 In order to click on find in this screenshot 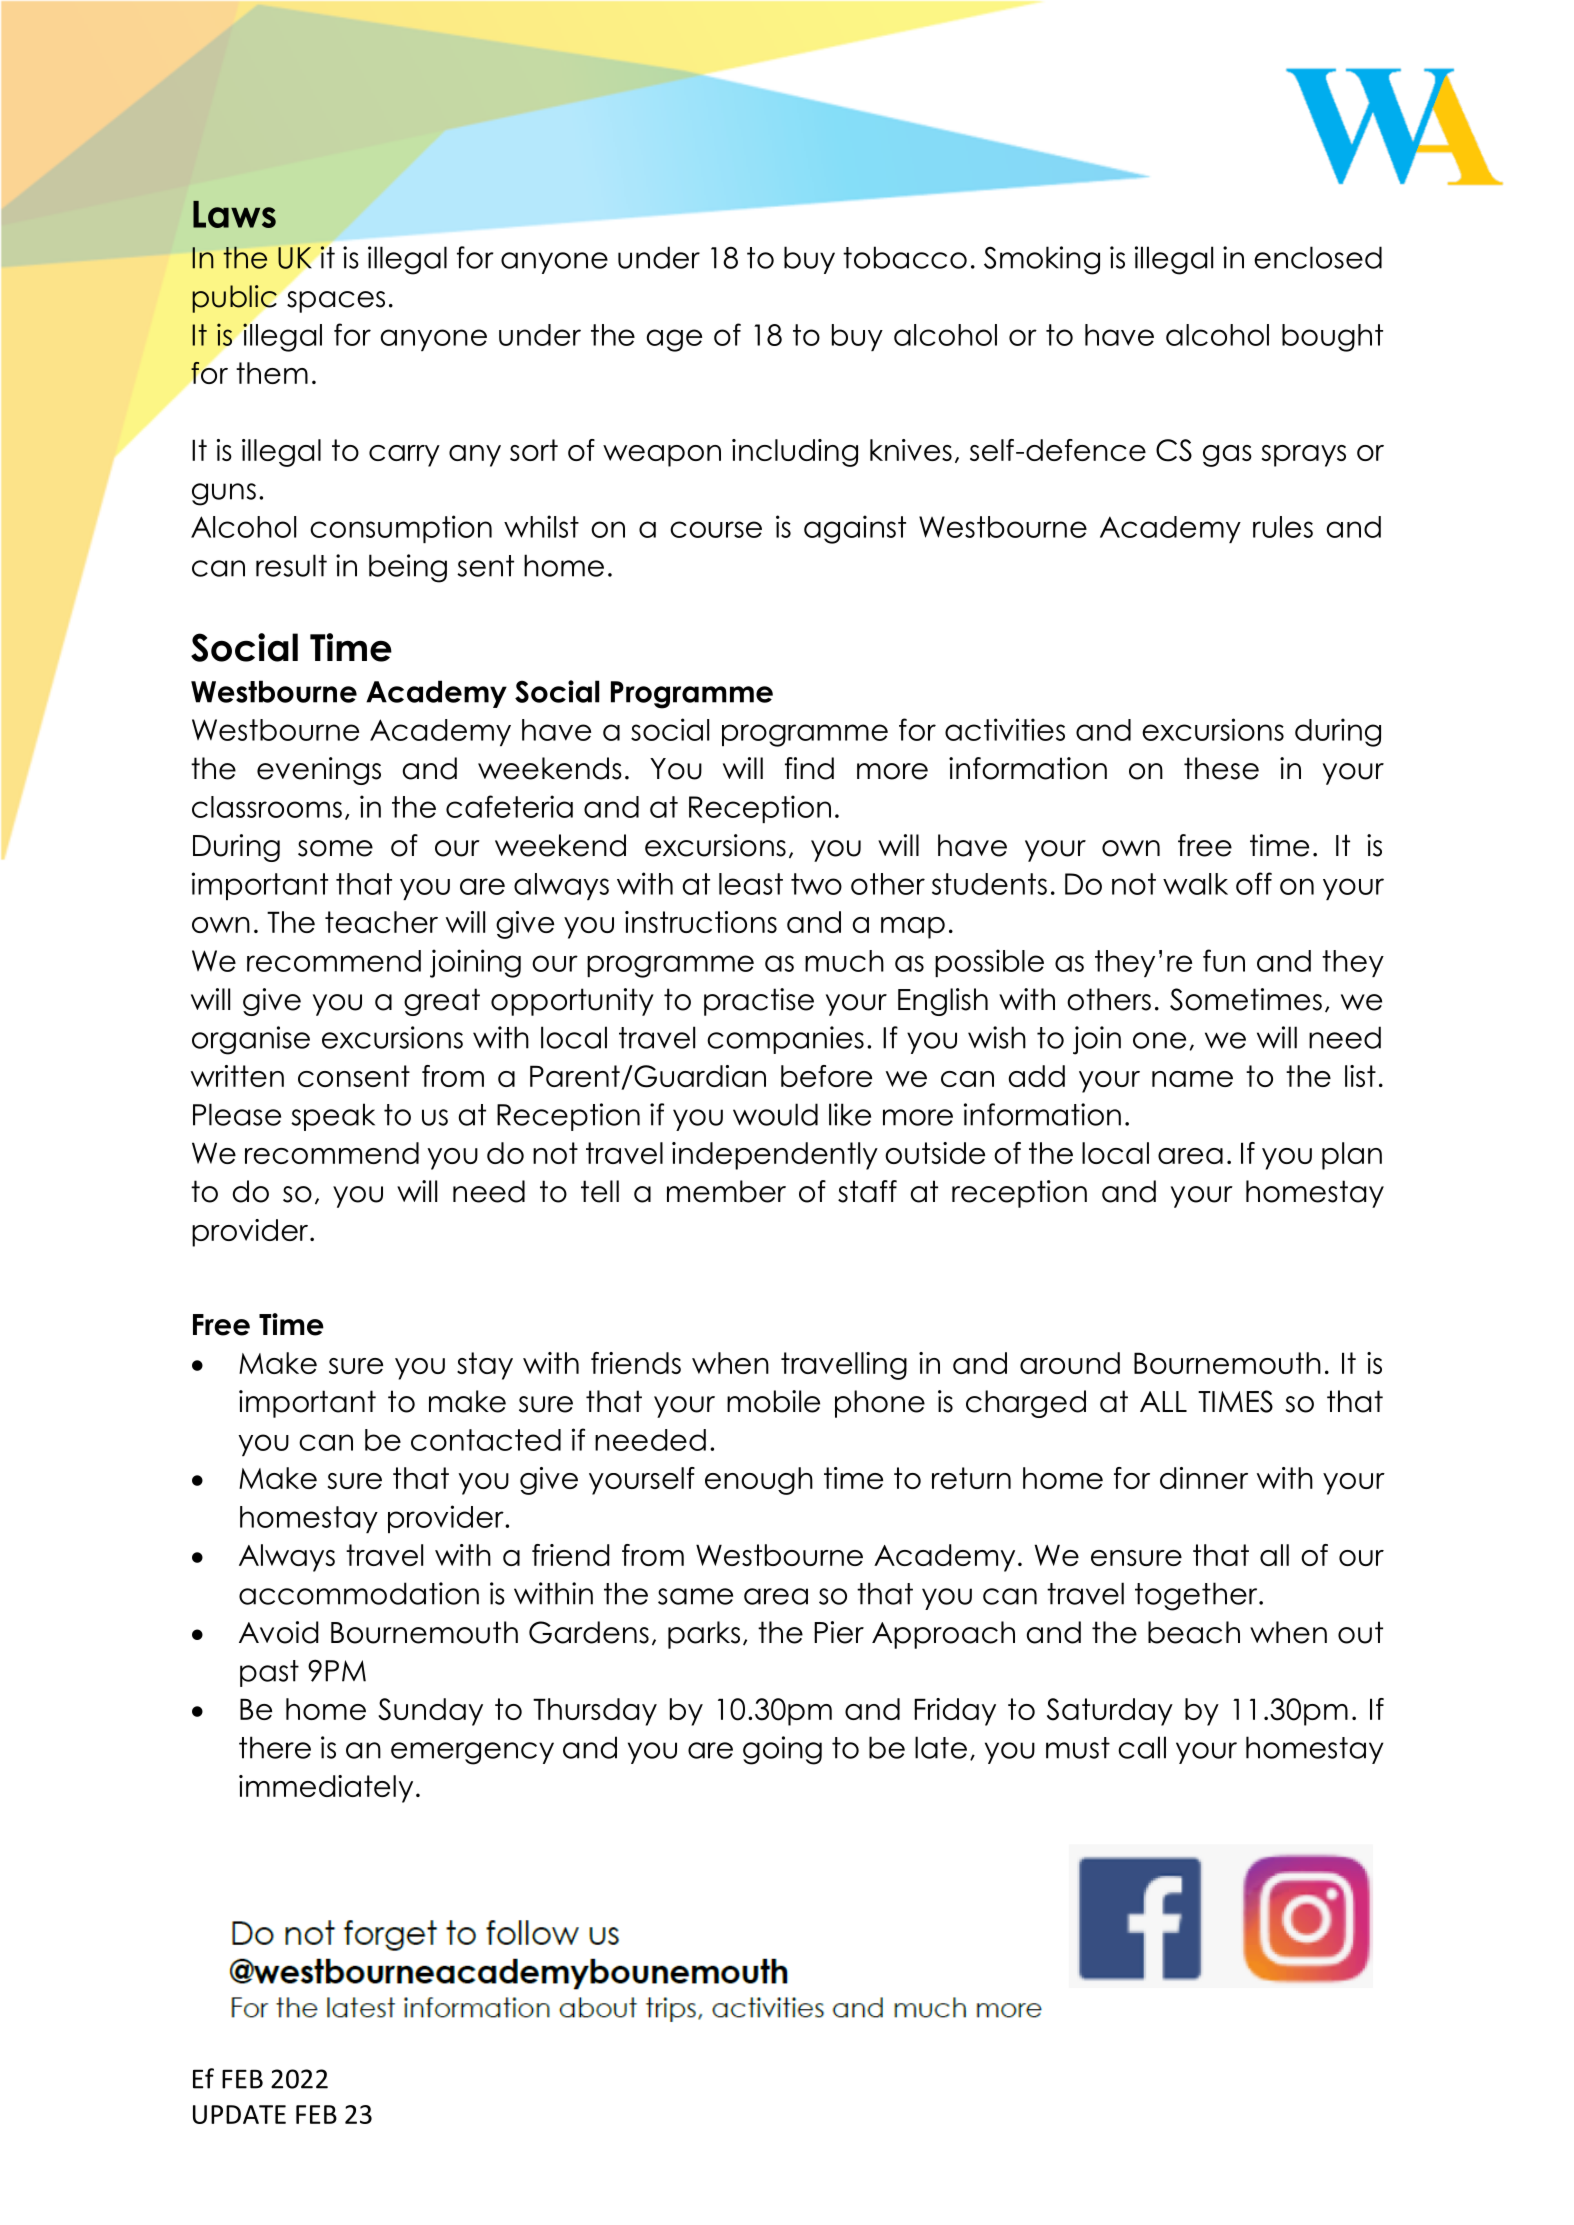, I will do `click(809, 768)`.
